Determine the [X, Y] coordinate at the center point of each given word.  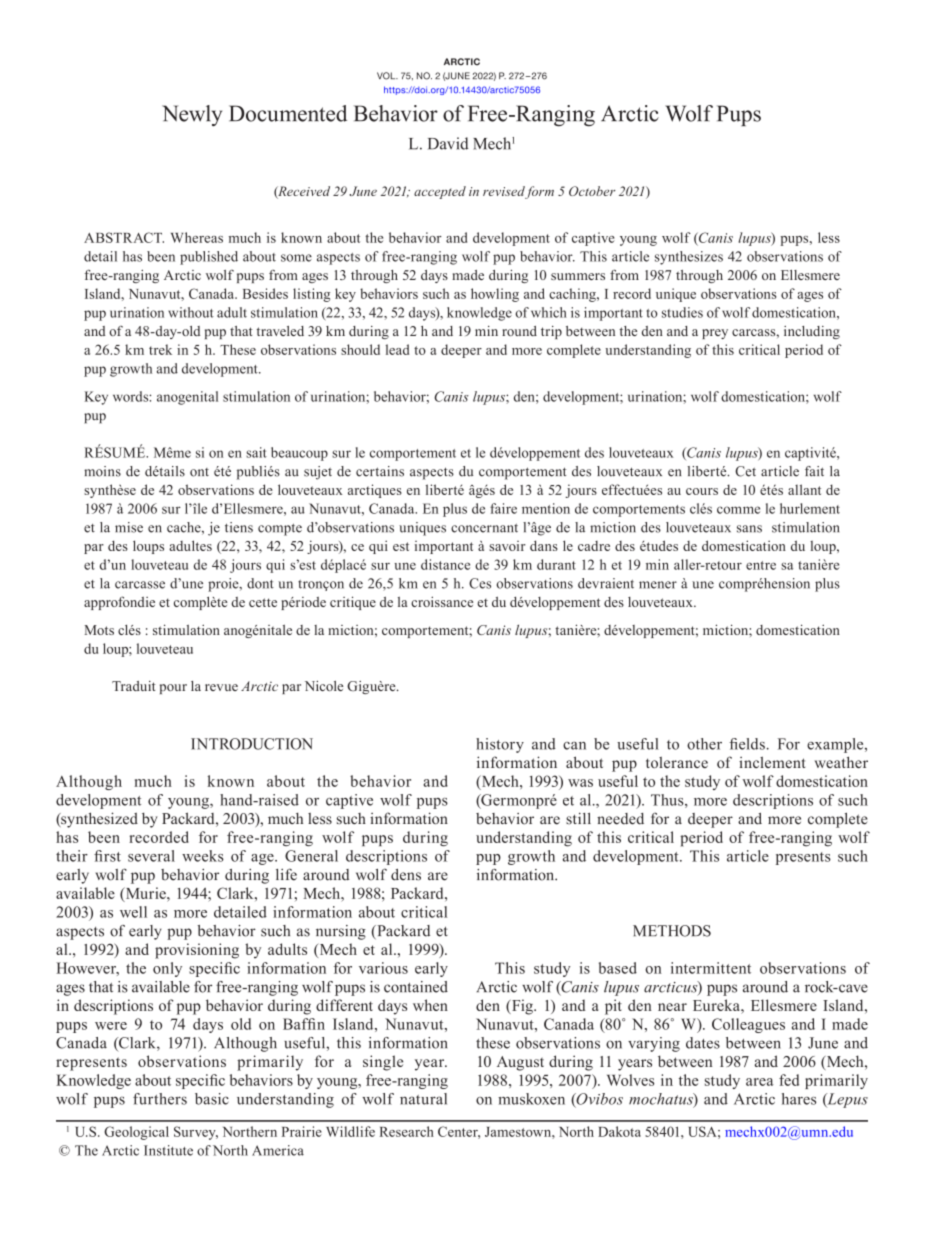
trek [160, 349]
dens [406, 875]
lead [397, 349]
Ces [480, 583]
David [448, 143]
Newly [192, 115]
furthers [160, 1099]
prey [715, 334]
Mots [99, 630]
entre [761, 565]
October [592, 191]
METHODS [672, 931]
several [151, 856]
